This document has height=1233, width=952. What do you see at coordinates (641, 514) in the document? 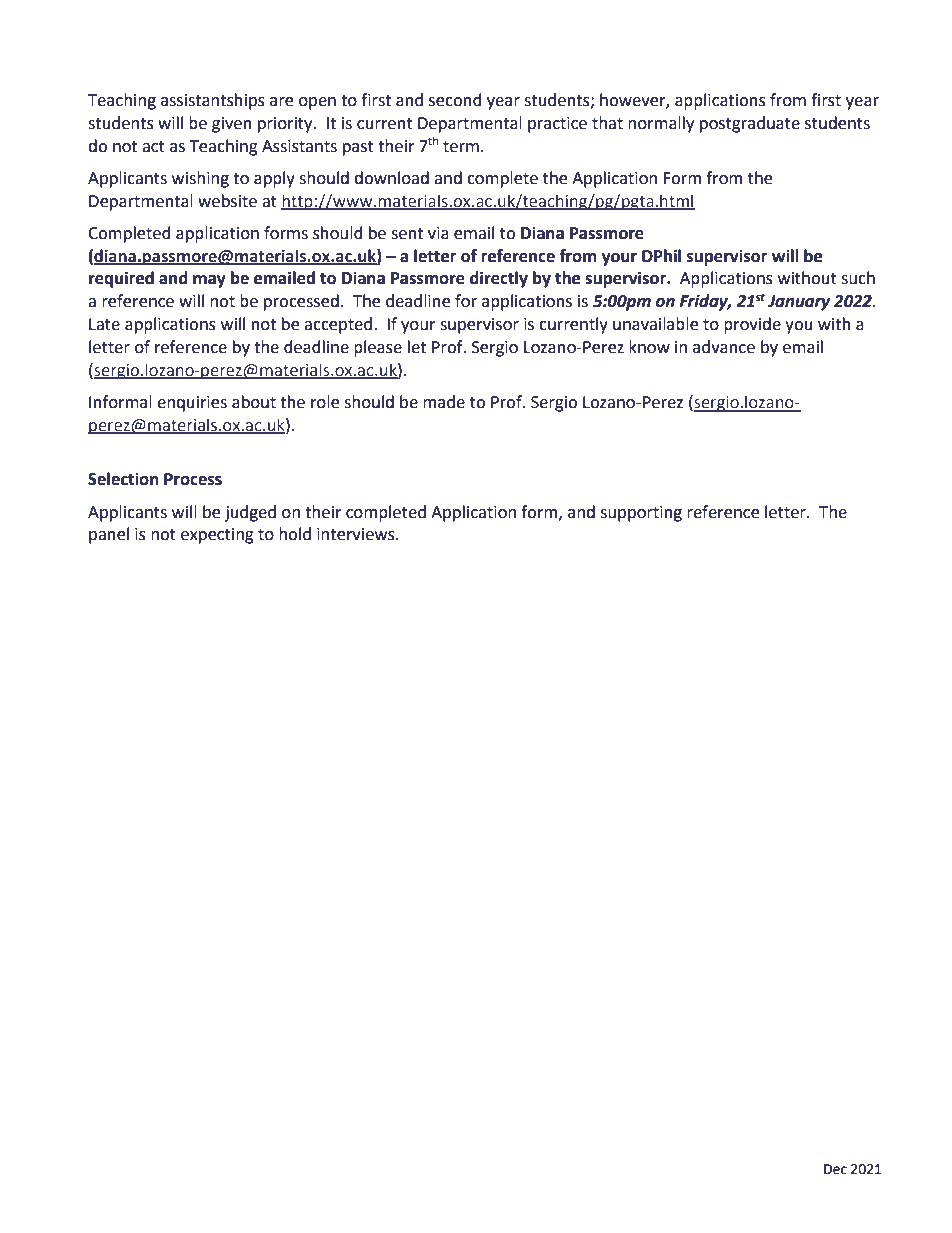
I see `supporting` at bounding box center [641, 514].
